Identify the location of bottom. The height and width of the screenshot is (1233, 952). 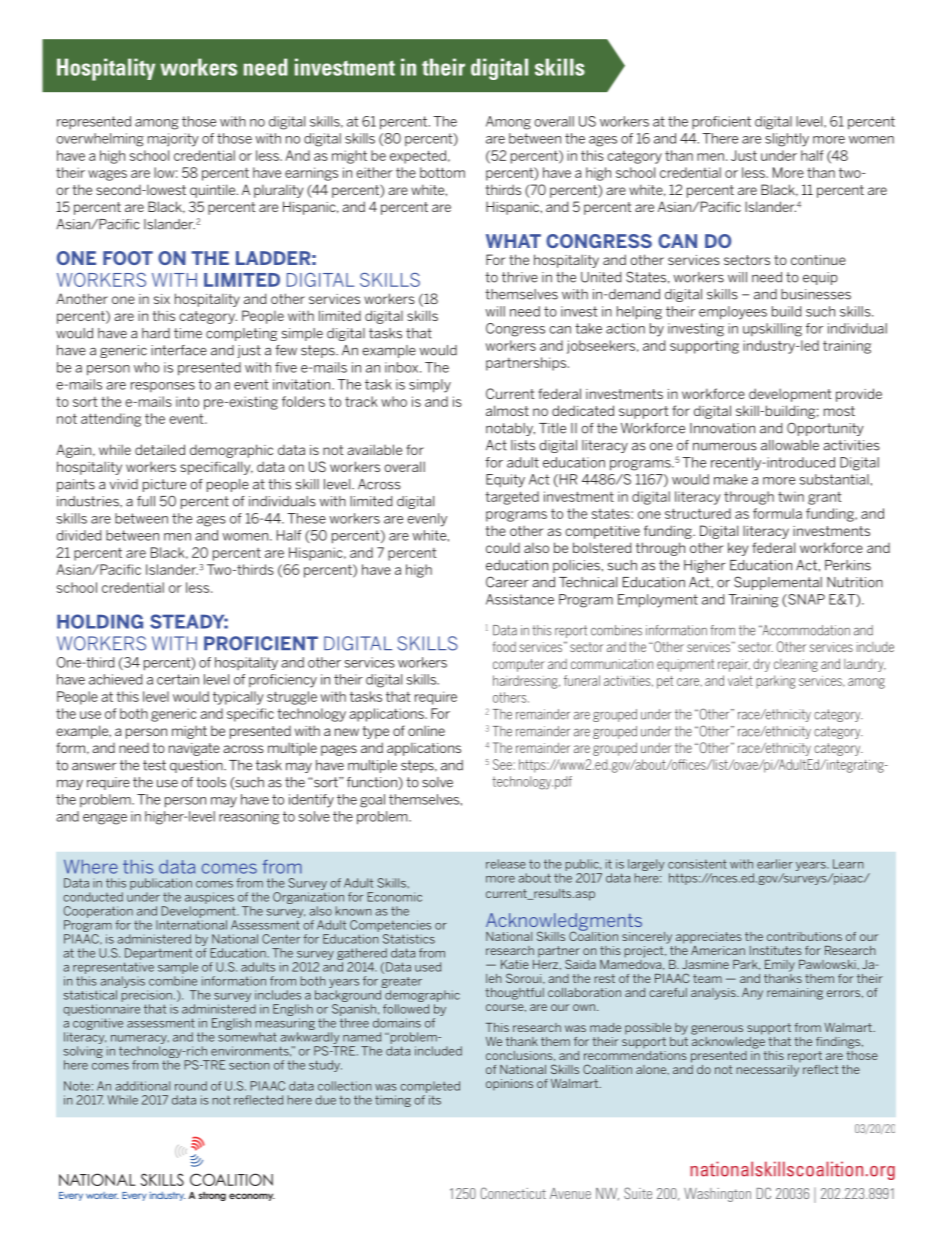
(442, 172).
